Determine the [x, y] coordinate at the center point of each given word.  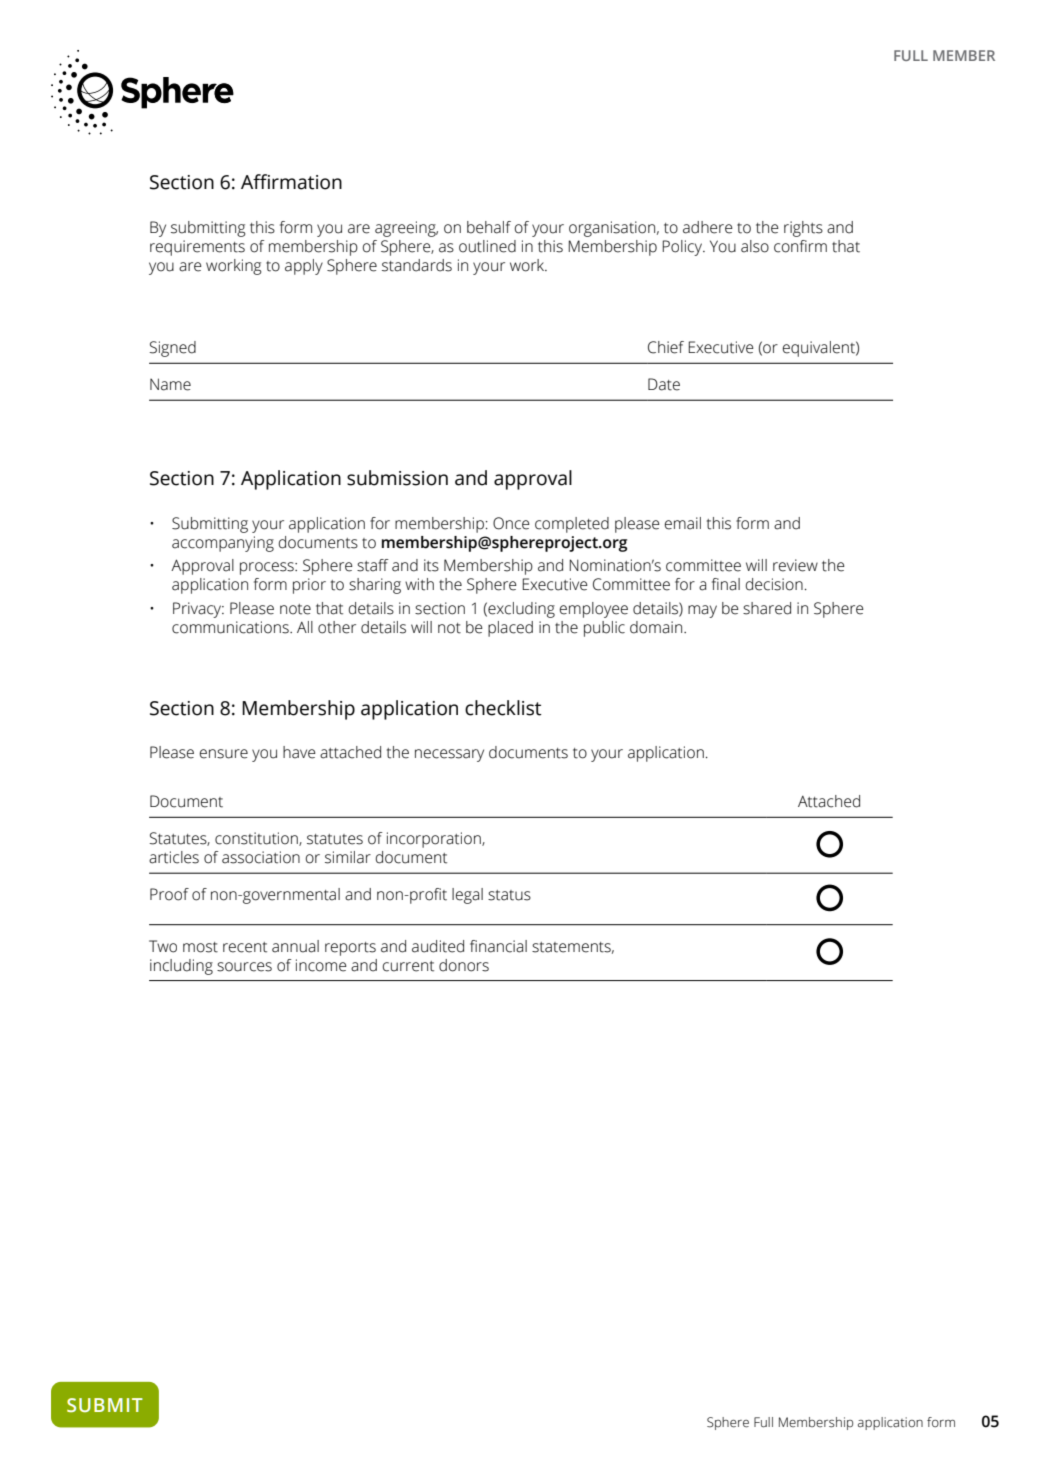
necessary [449, 755]
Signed [172, 349]
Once [511, 523]
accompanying [223, 544]
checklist [503, 708]
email [683, 523]
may [702, 611]
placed [510, 629]
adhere [708, 227]
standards [417, 265]
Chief [666, 347]
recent [245, 947]
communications [231, 627]
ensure [224, 754]
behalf [489, 227]
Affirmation [291, 182]
